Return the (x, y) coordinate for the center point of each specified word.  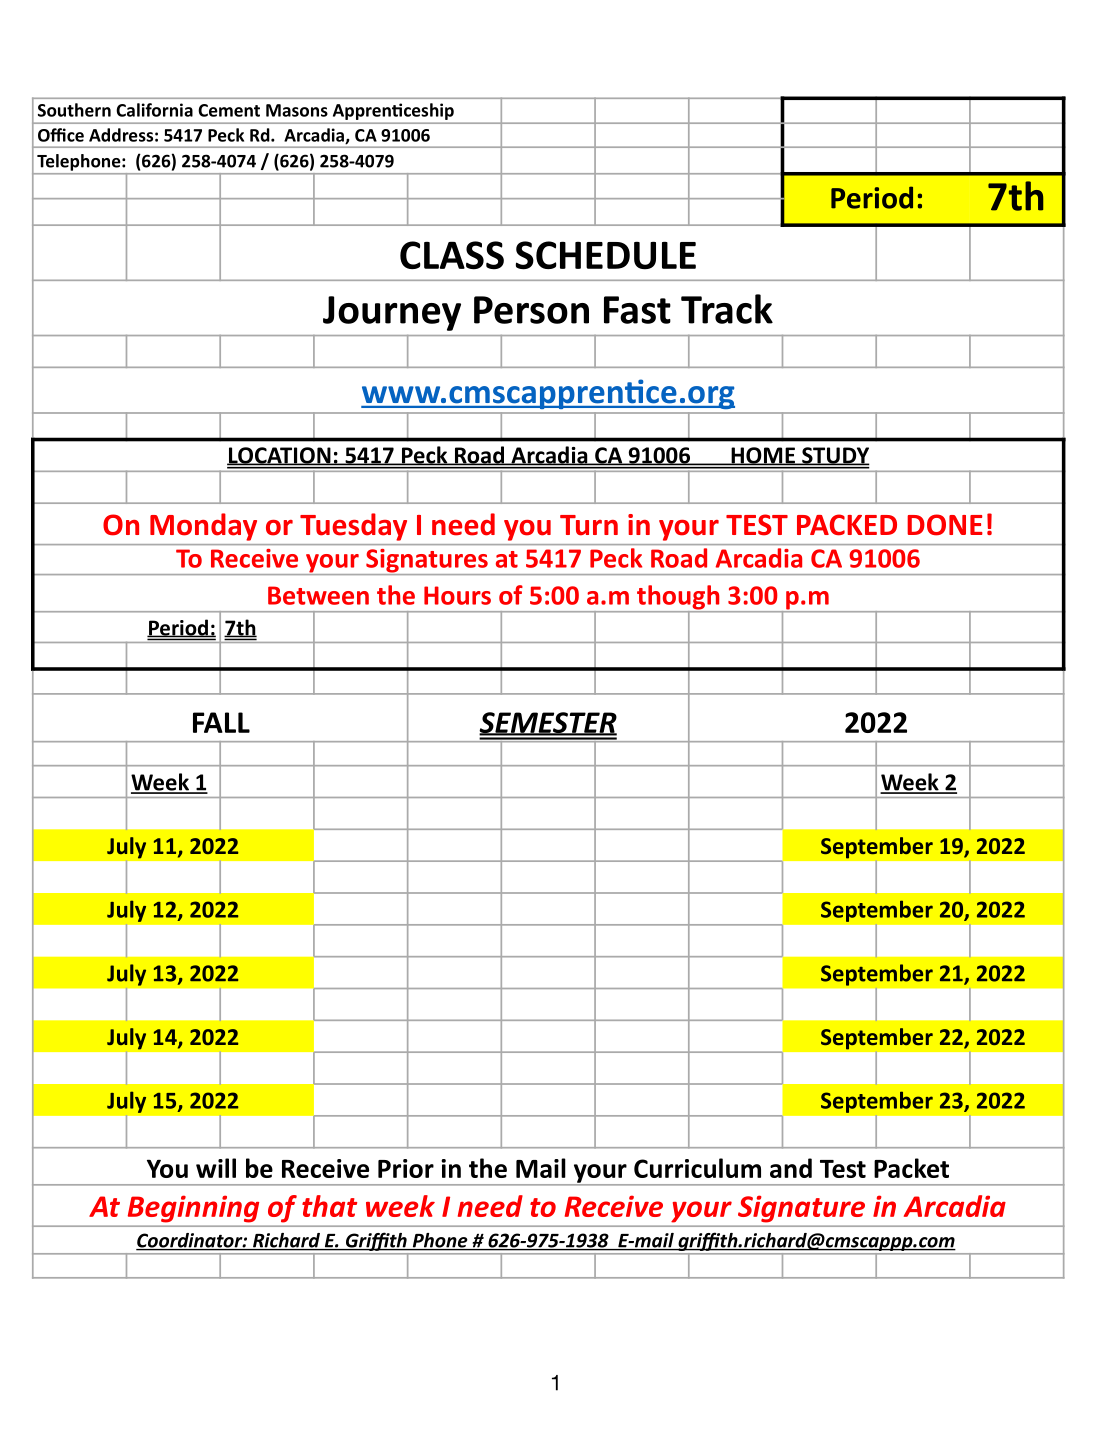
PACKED (847, 525)
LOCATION (280, 456)
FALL (221, 722)
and (791, 1168)
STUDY (835, 456)
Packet (911, 1168)
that (329, 1206)
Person (531, 310)
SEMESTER (548, 724)
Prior (406, 1168)
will (216, 1168)
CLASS (452, 255)
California (154, 110)
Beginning (193, 1209)
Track (727, 309)
